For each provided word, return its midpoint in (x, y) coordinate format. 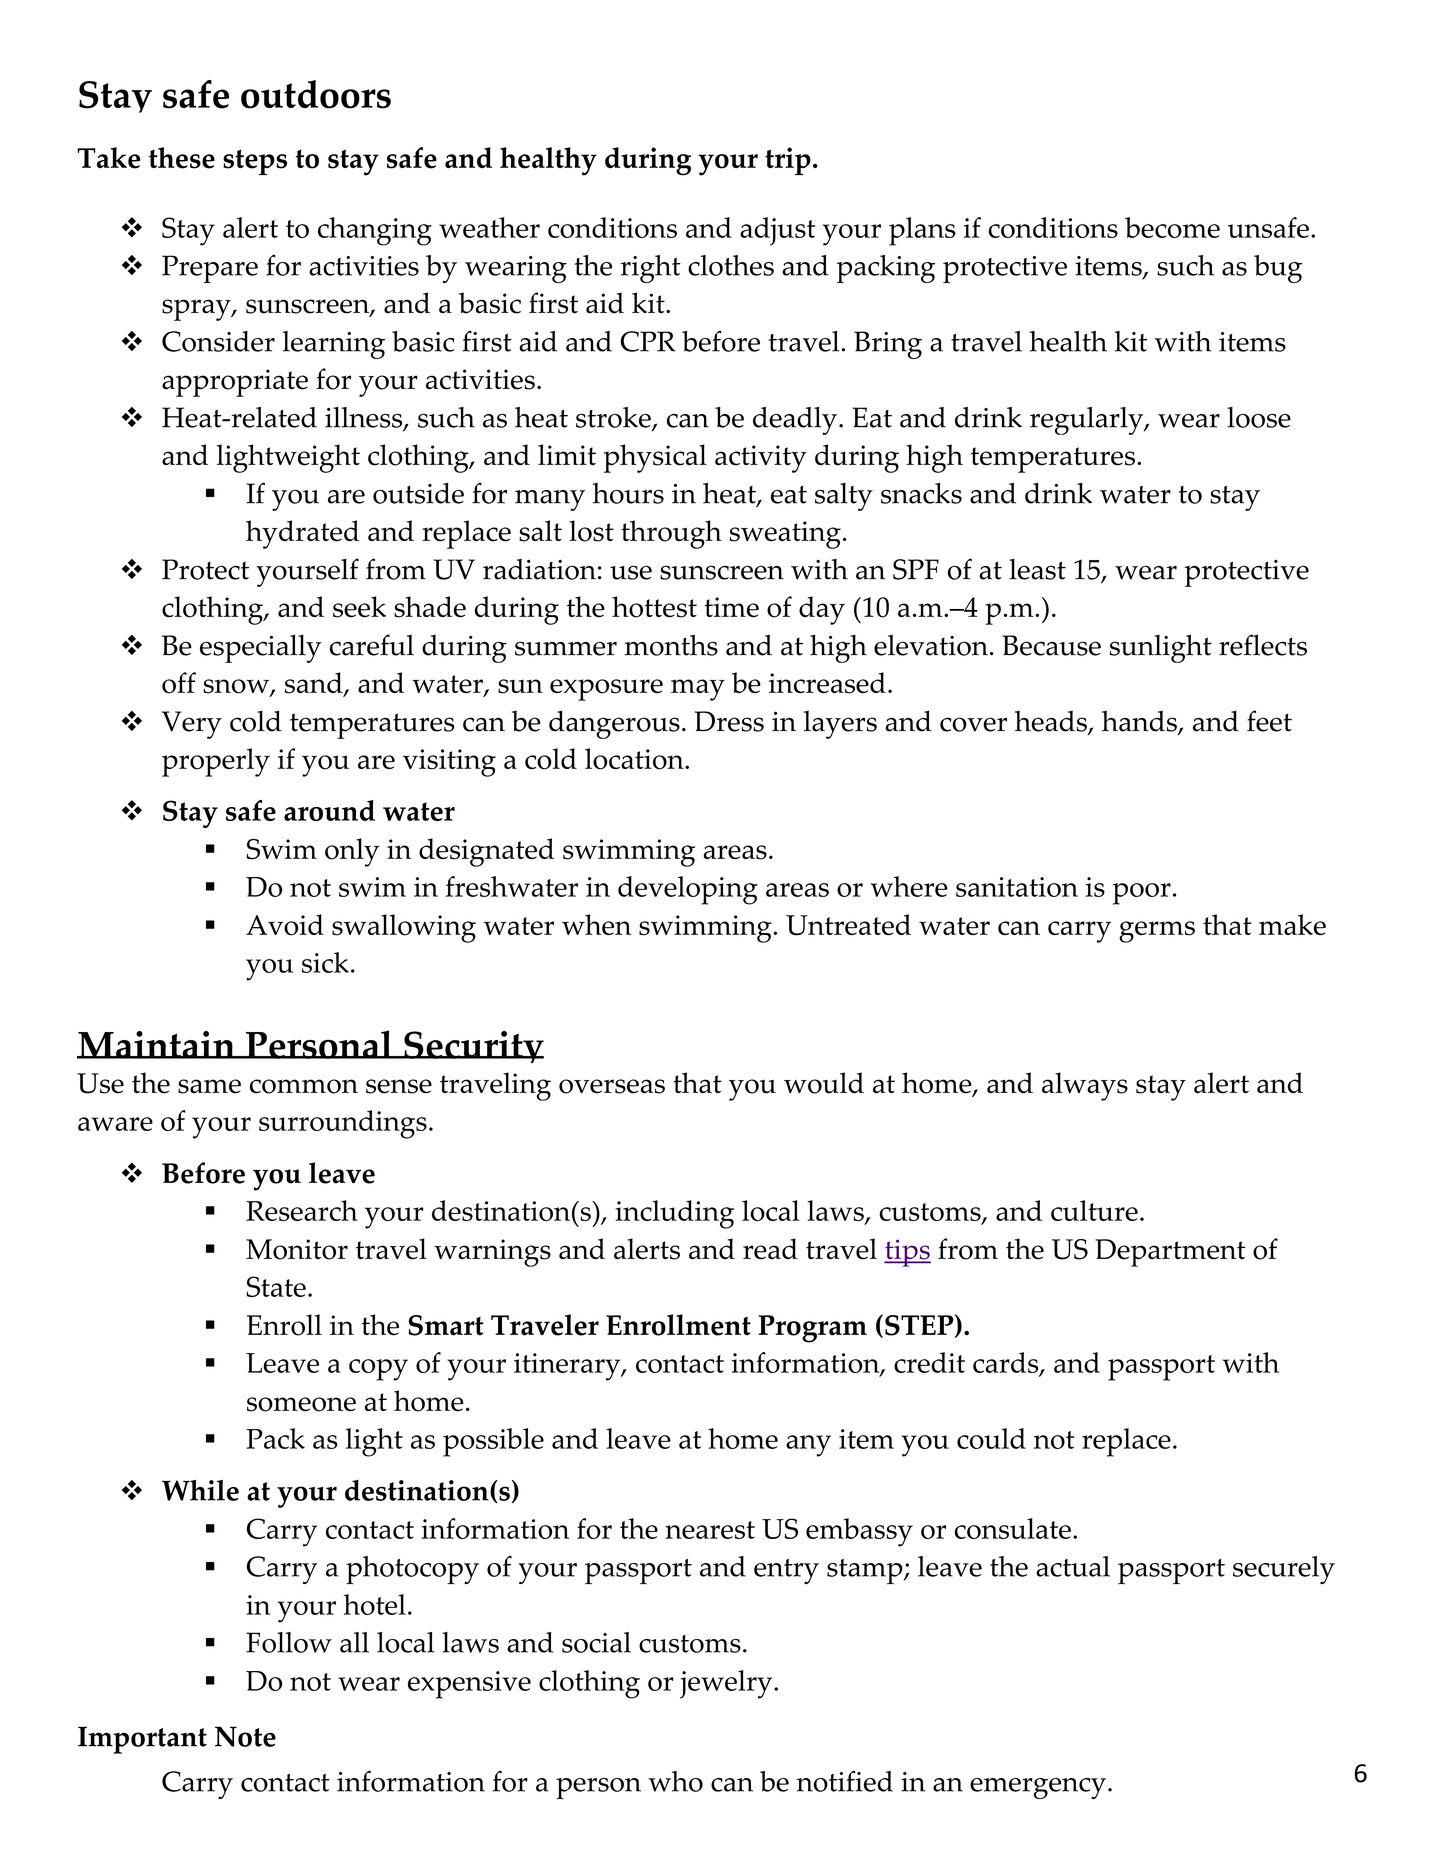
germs (1157, 932)
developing (688, 890)
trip (788, 161)
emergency (1038, 1788)
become (1172, 227)
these (182, 158)
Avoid (285, 925)
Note (245, 1736)
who (675, 1781)
